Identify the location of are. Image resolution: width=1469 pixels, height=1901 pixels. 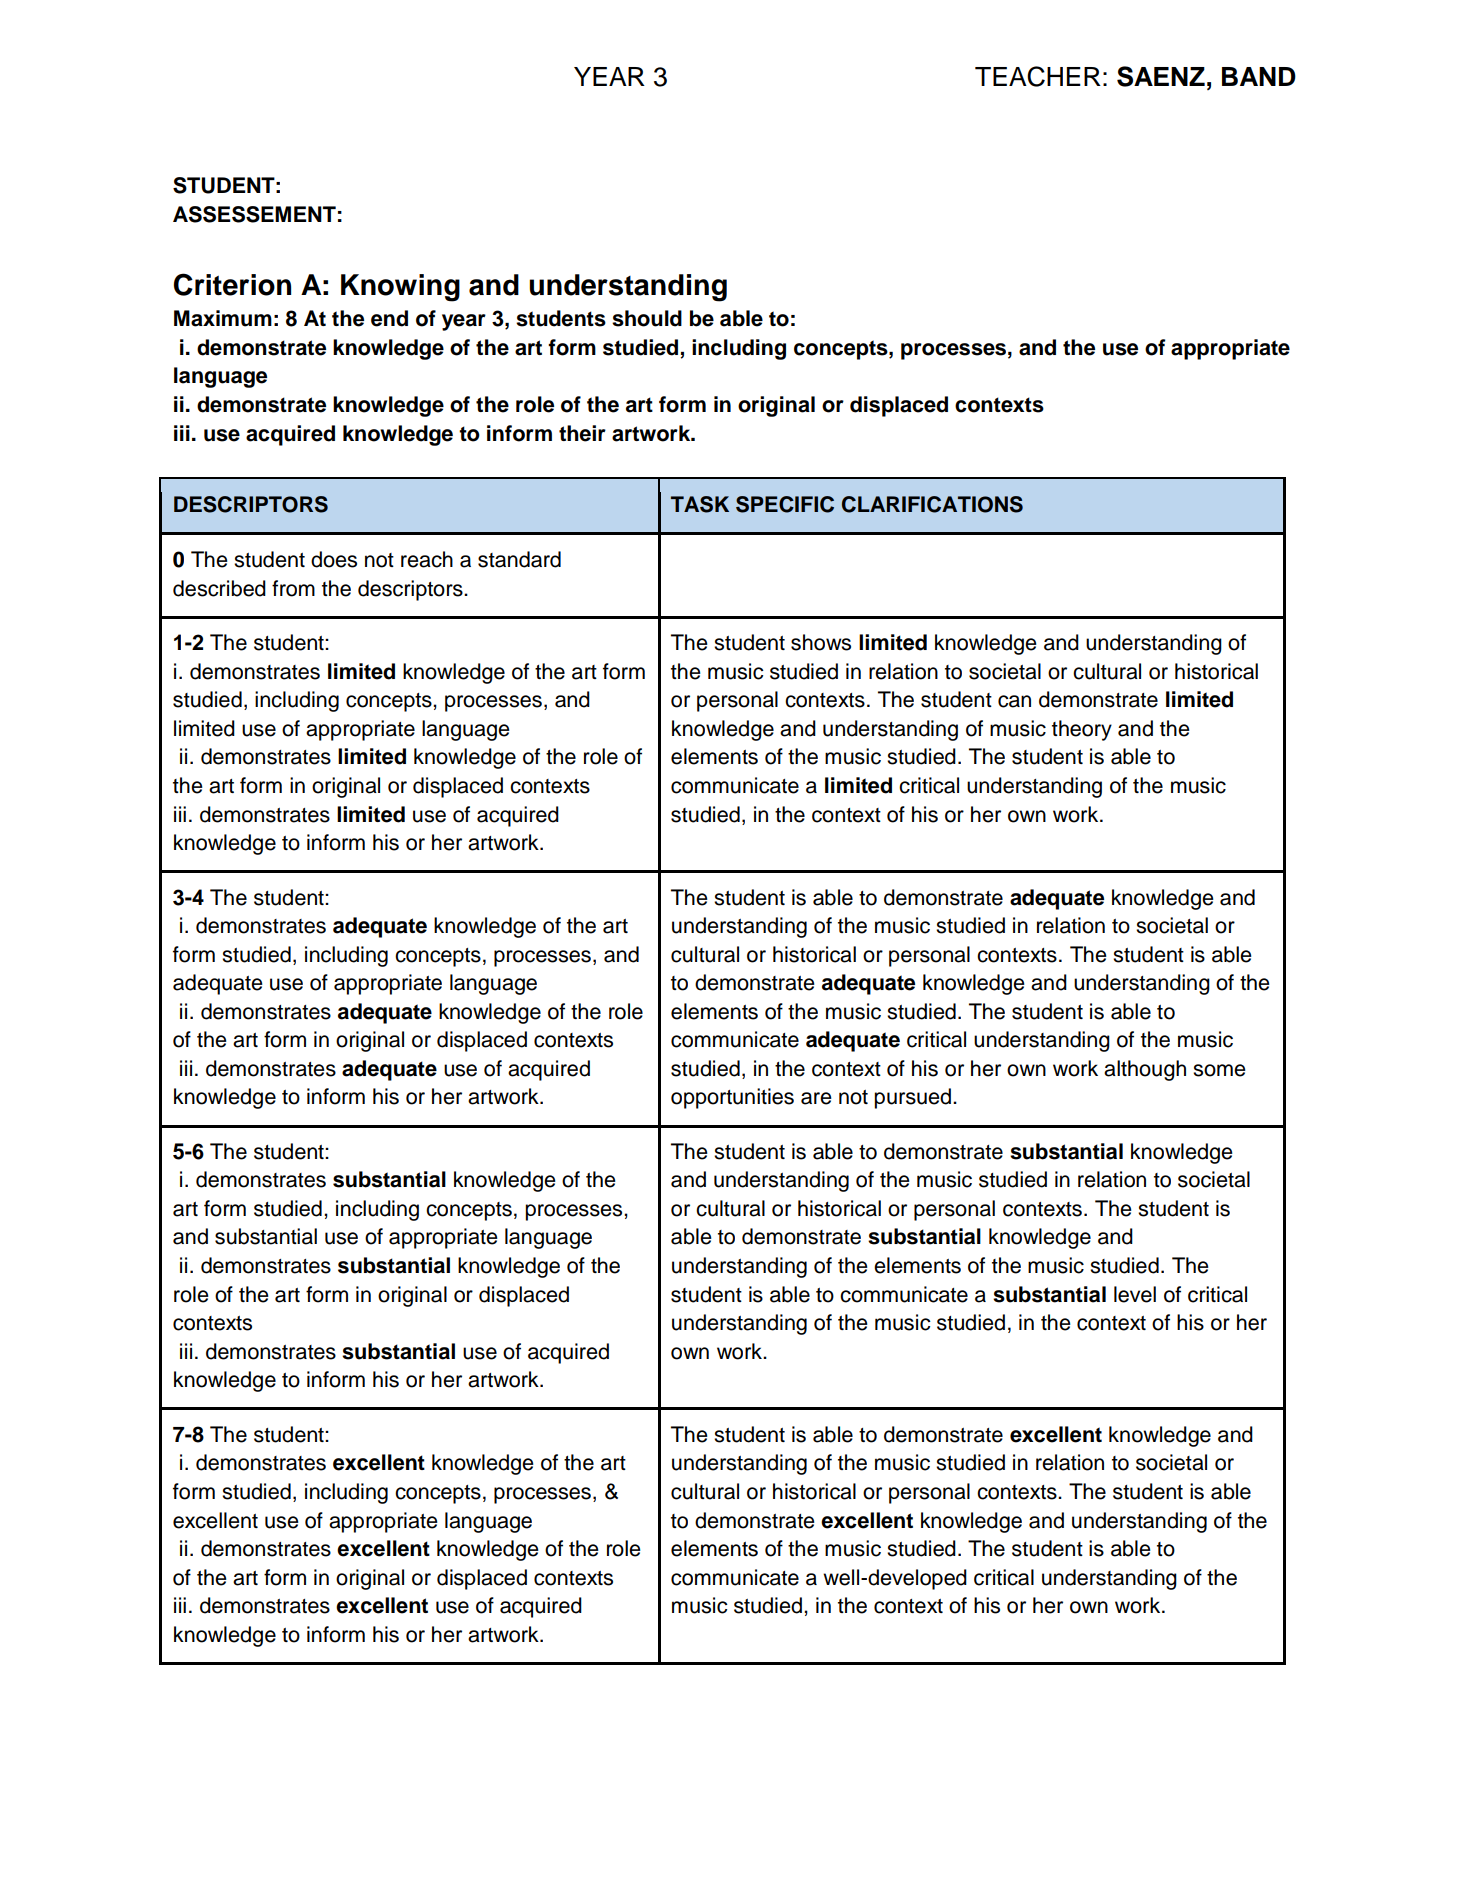
(816, 1098).
